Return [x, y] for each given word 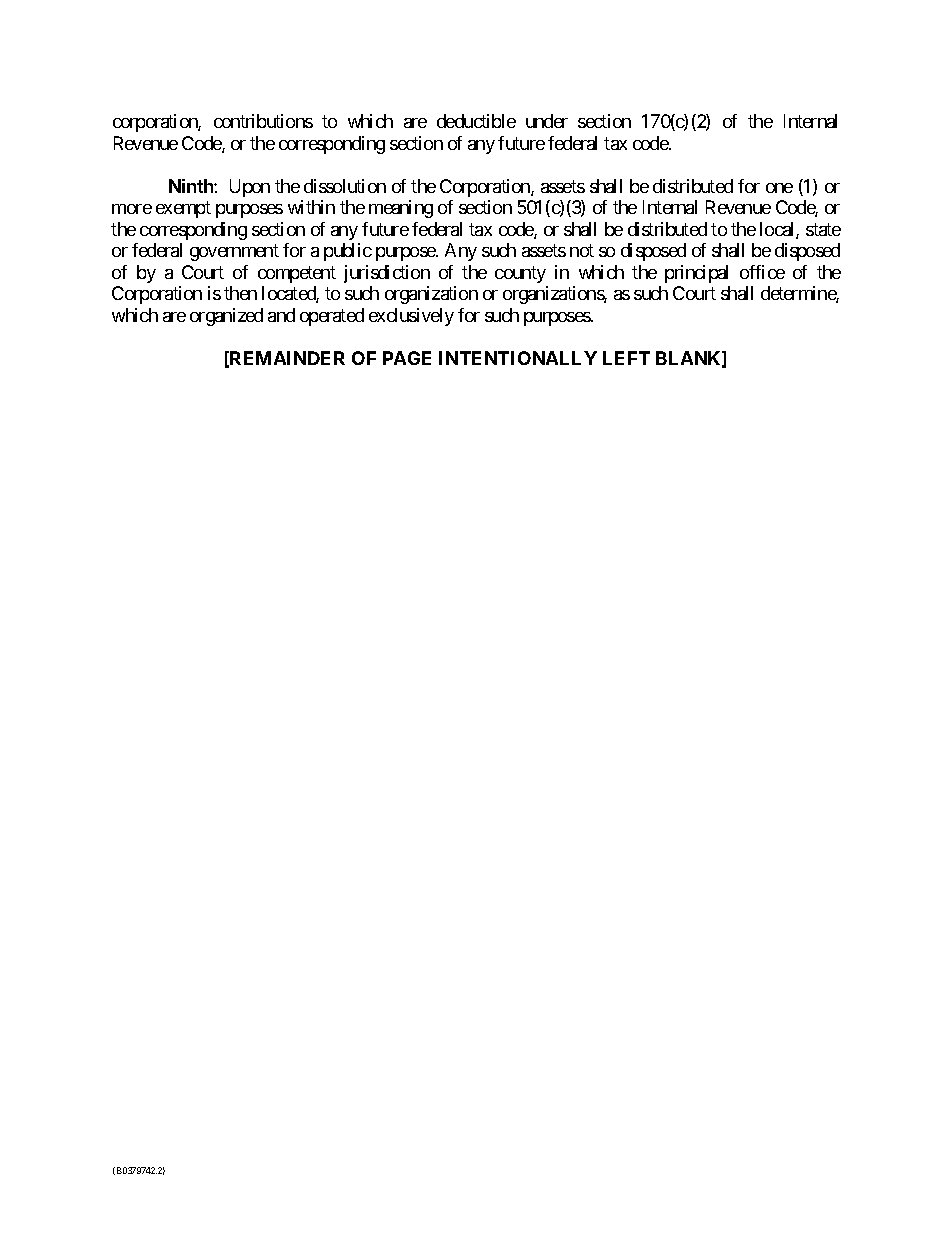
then [240, 293]
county [520, 274]
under [547, 121]
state [823, 229]
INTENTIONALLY [518, 358]
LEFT [626, 358]
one [779, 188]
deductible [476, 121]
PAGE [407, 358]
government [234, 253]
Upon [250, 188]
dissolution [345, 186]
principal [696, 274]
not [582, 251]
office [762, 272]
